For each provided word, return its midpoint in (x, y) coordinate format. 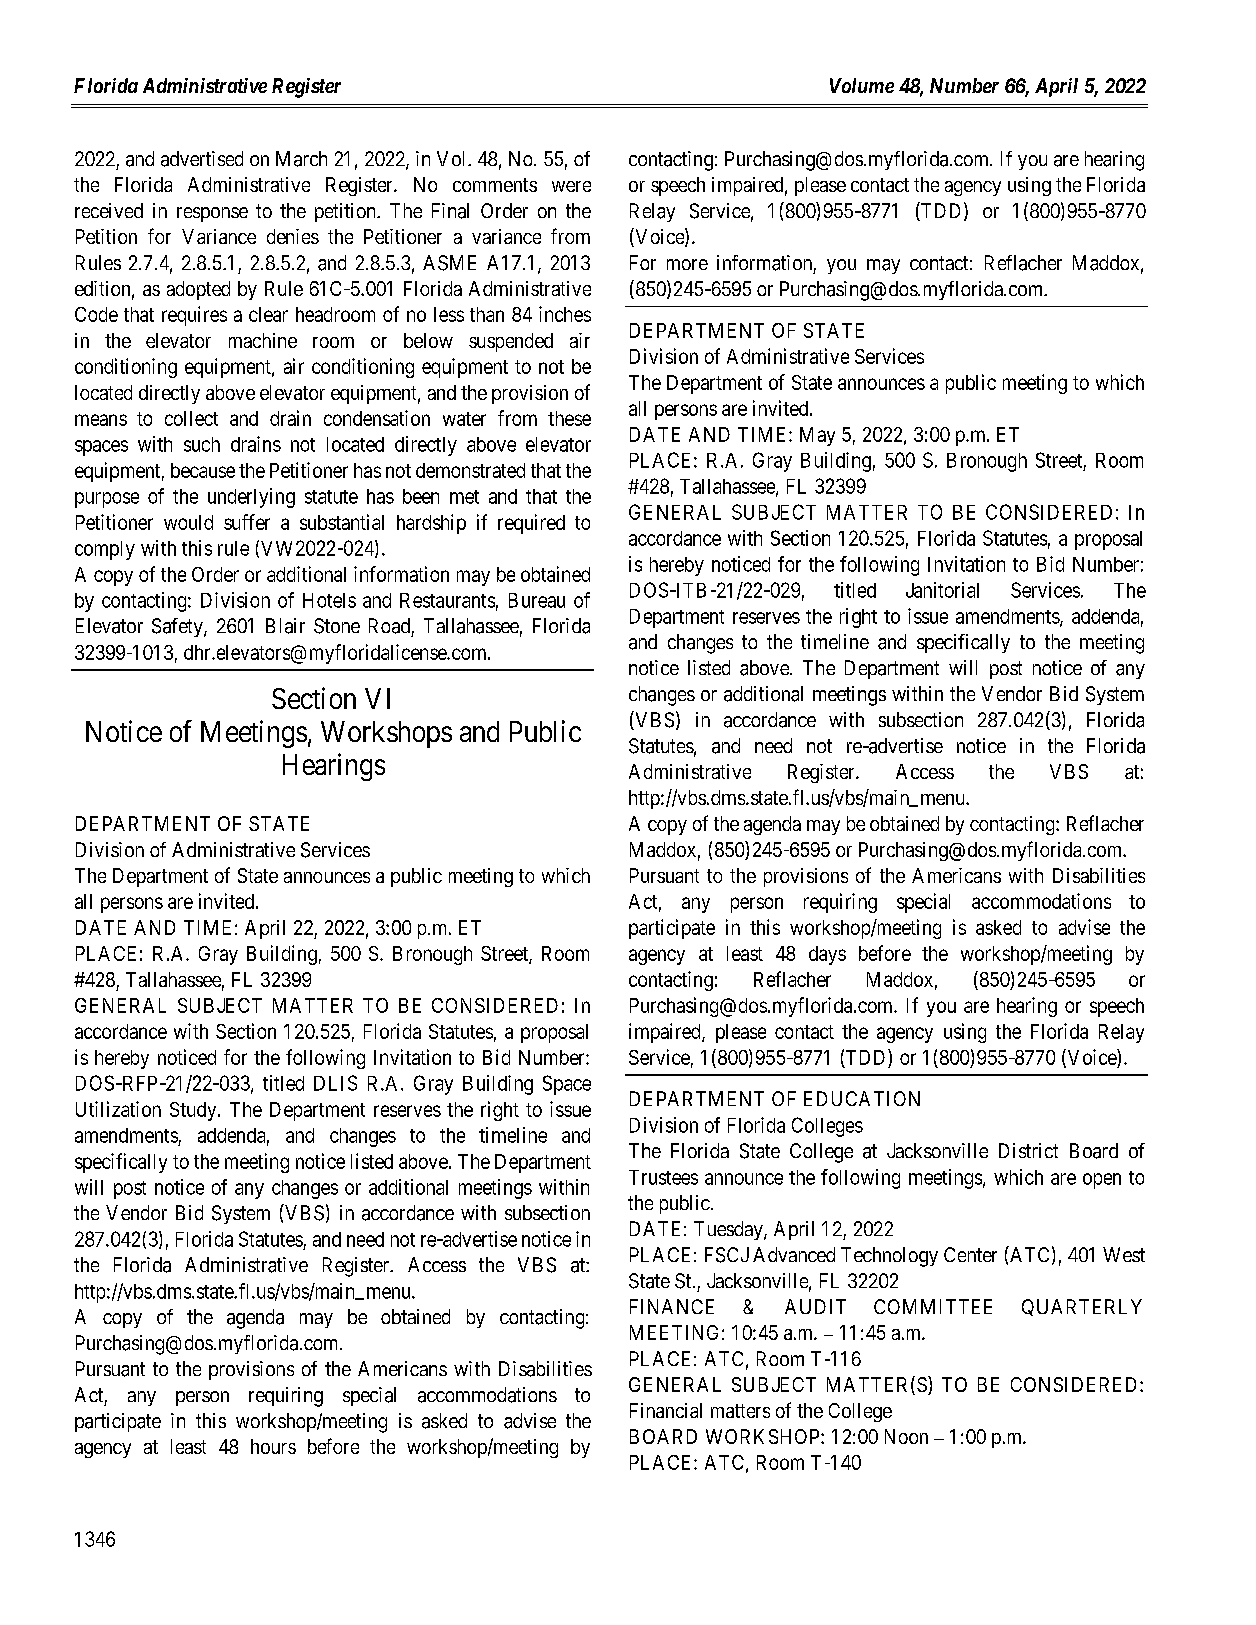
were (571, 186)
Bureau (537, 600)
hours (273, 1446)
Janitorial (942, 590)
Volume (862, 85)
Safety (178, 627)
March (301, 159)
